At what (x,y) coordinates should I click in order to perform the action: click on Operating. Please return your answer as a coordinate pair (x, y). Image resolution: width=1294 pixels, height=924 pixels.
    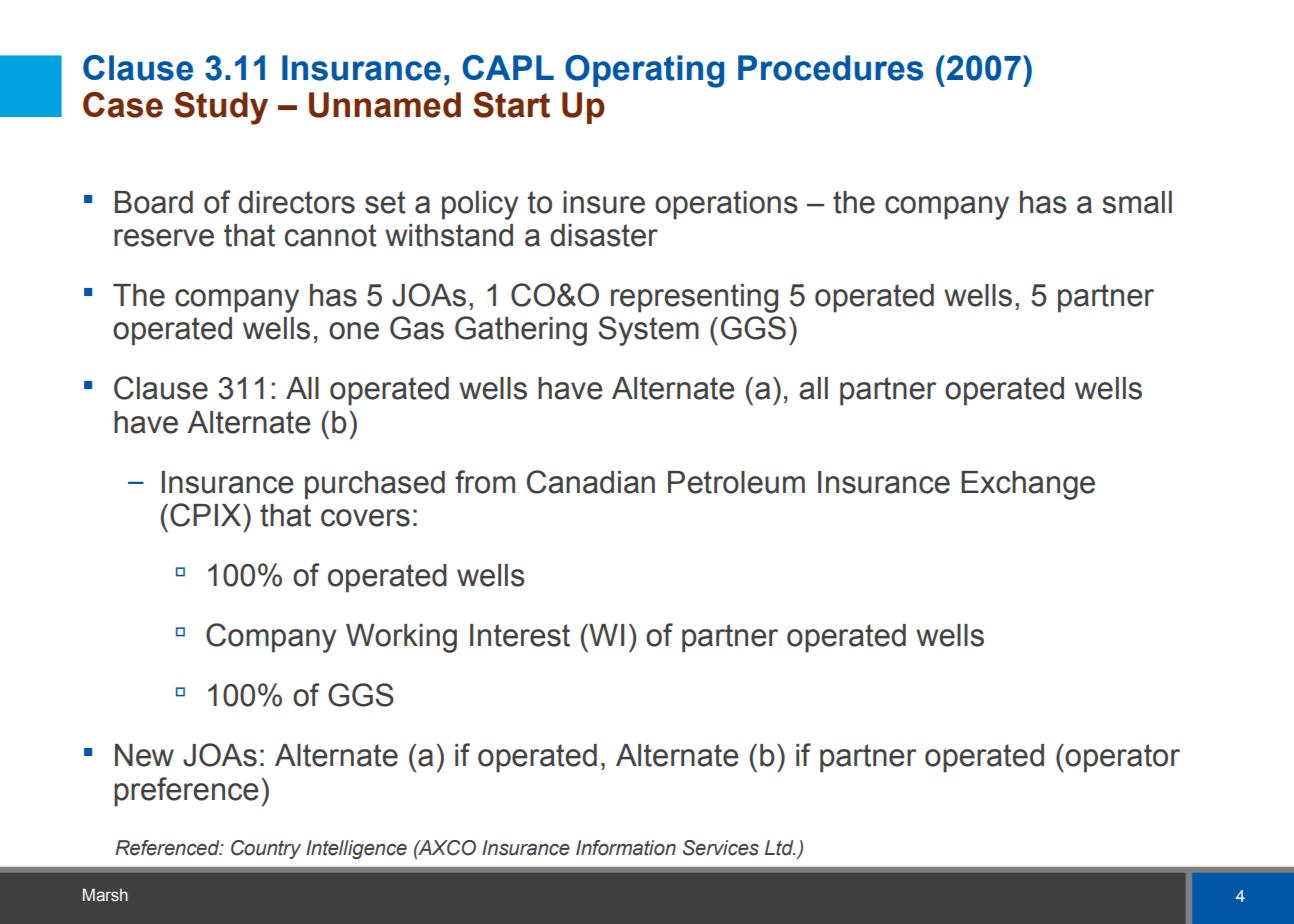
    Looking at the image, I should click on (644, 71).
